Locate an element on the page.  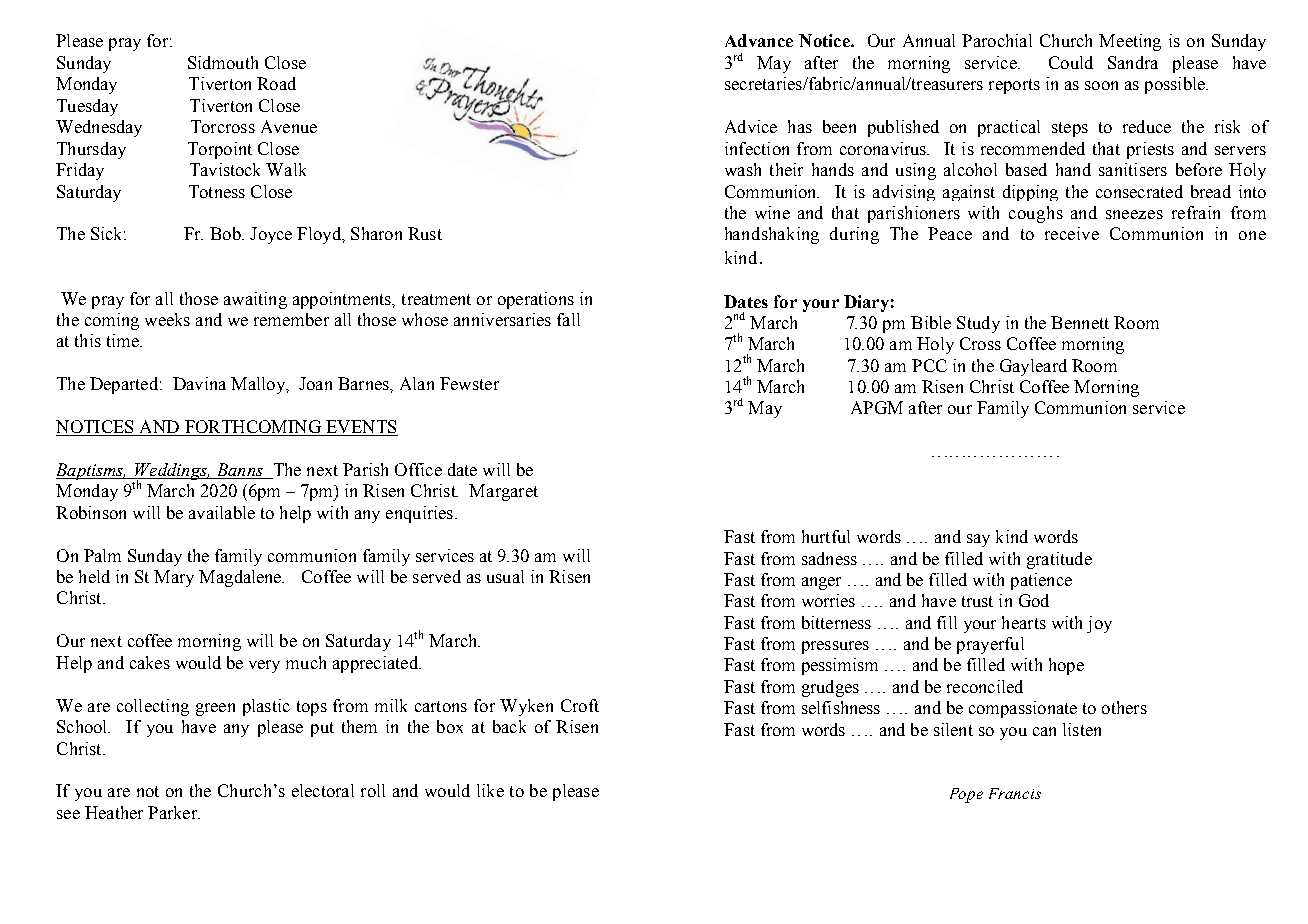
Bennett is located at coordinates (1080, 322).
